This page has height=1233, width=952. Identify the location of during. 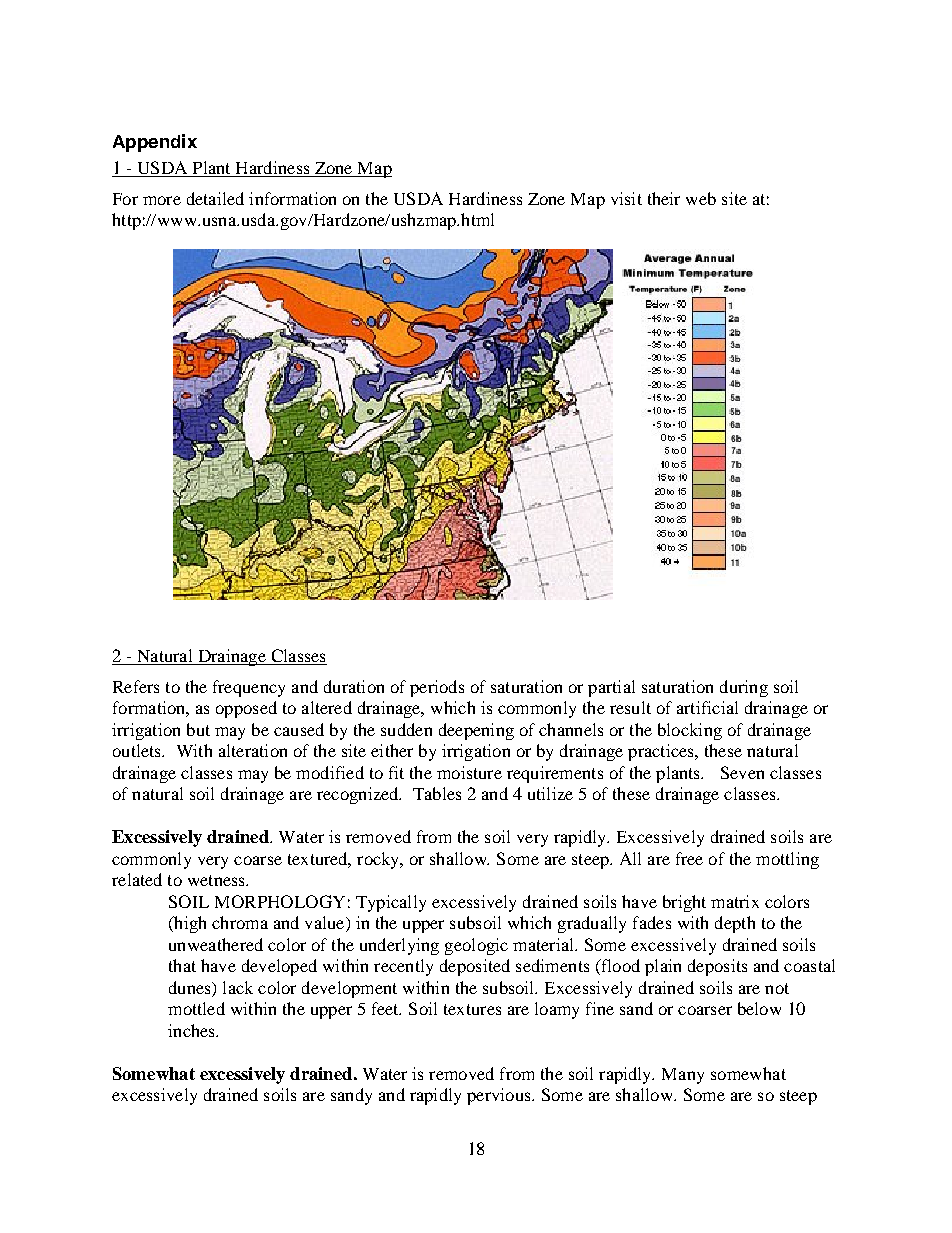
(744, 688).
